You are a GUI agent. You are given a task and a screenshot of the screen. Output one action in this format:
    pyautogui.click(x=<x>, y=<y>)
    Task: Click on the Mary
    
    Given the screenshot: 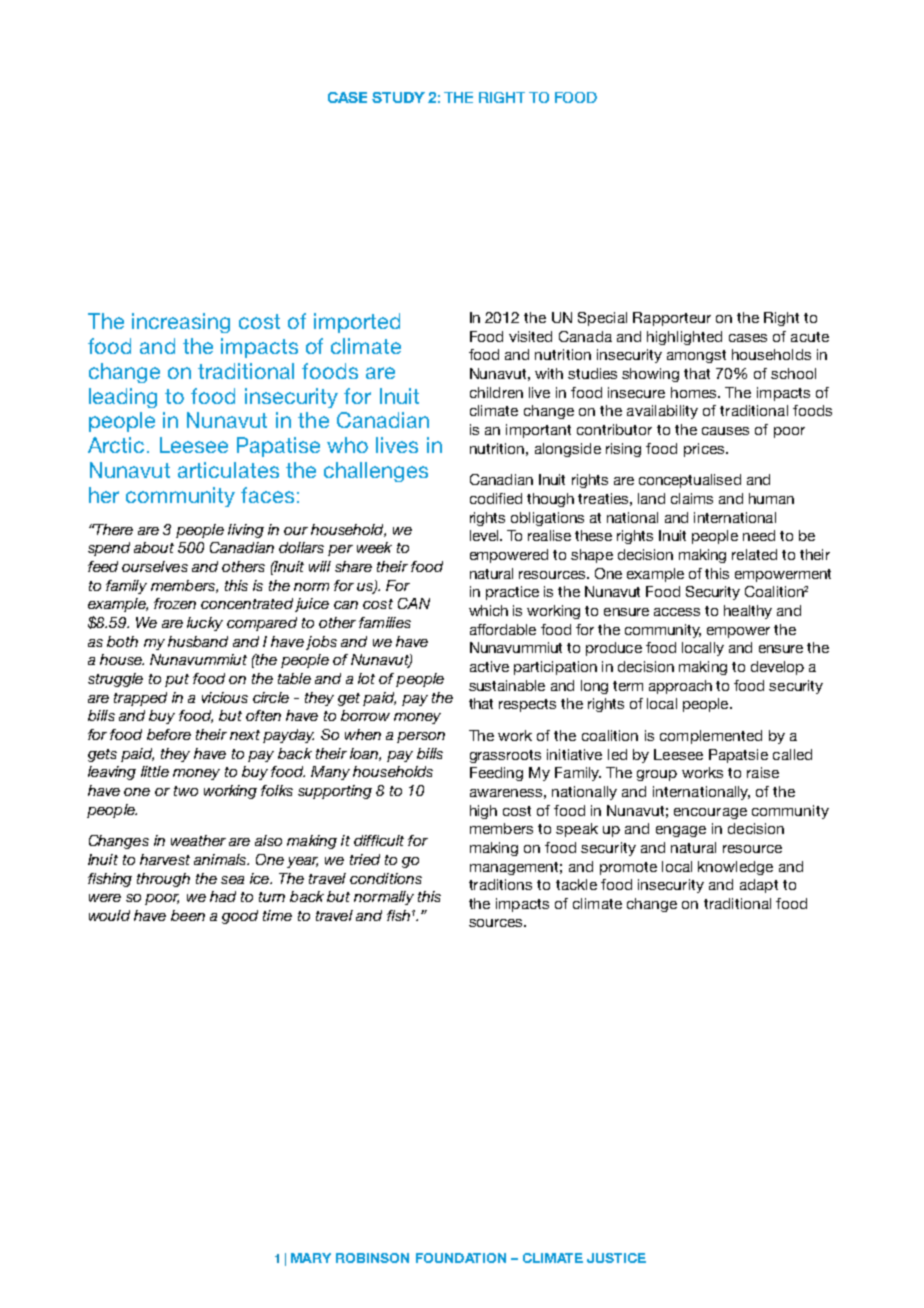 What is the action you would take?
    pyautogui.click(x=311, y=1258)
